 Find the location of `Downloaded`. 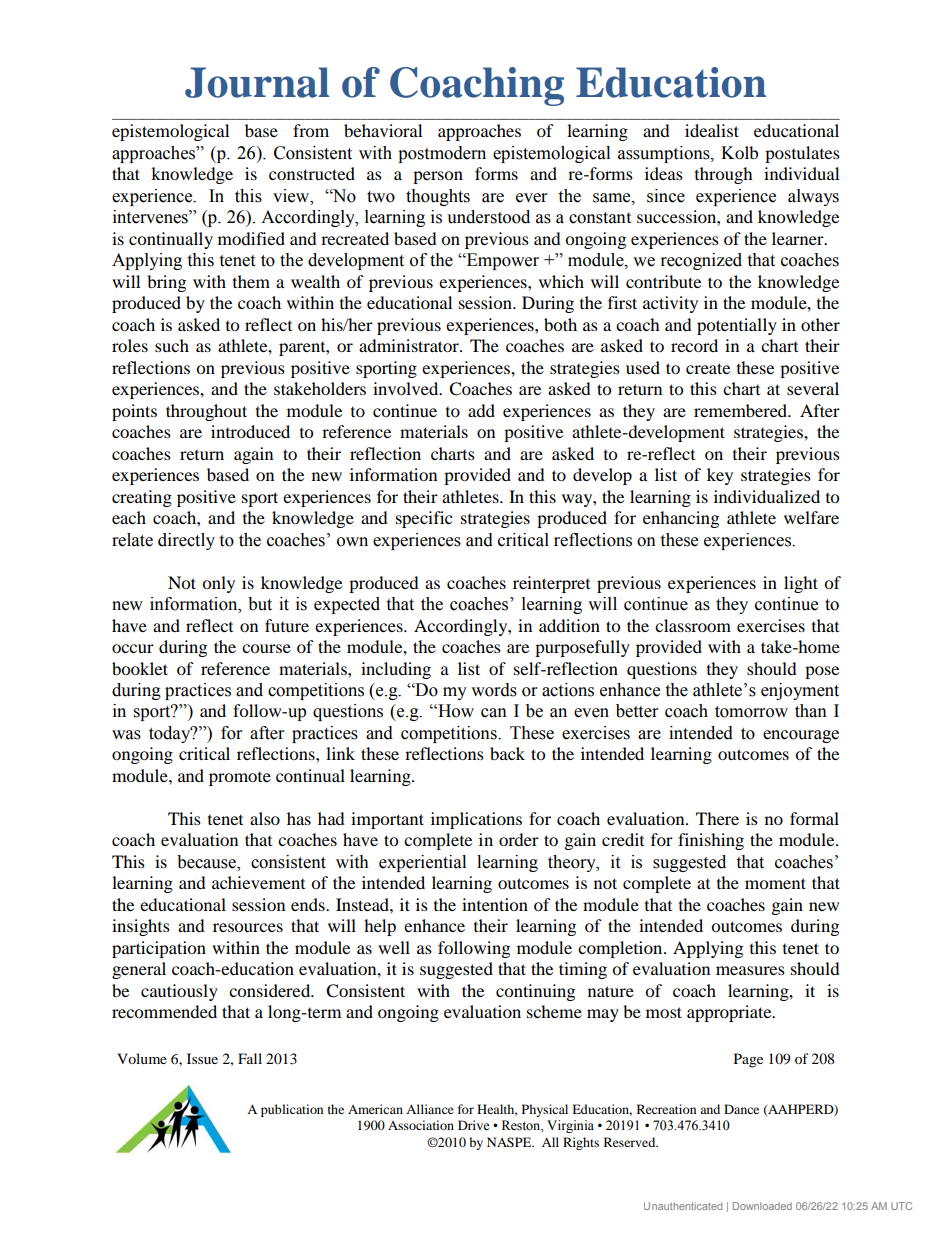

Downloaded is located at coordinates (762, 1206).
